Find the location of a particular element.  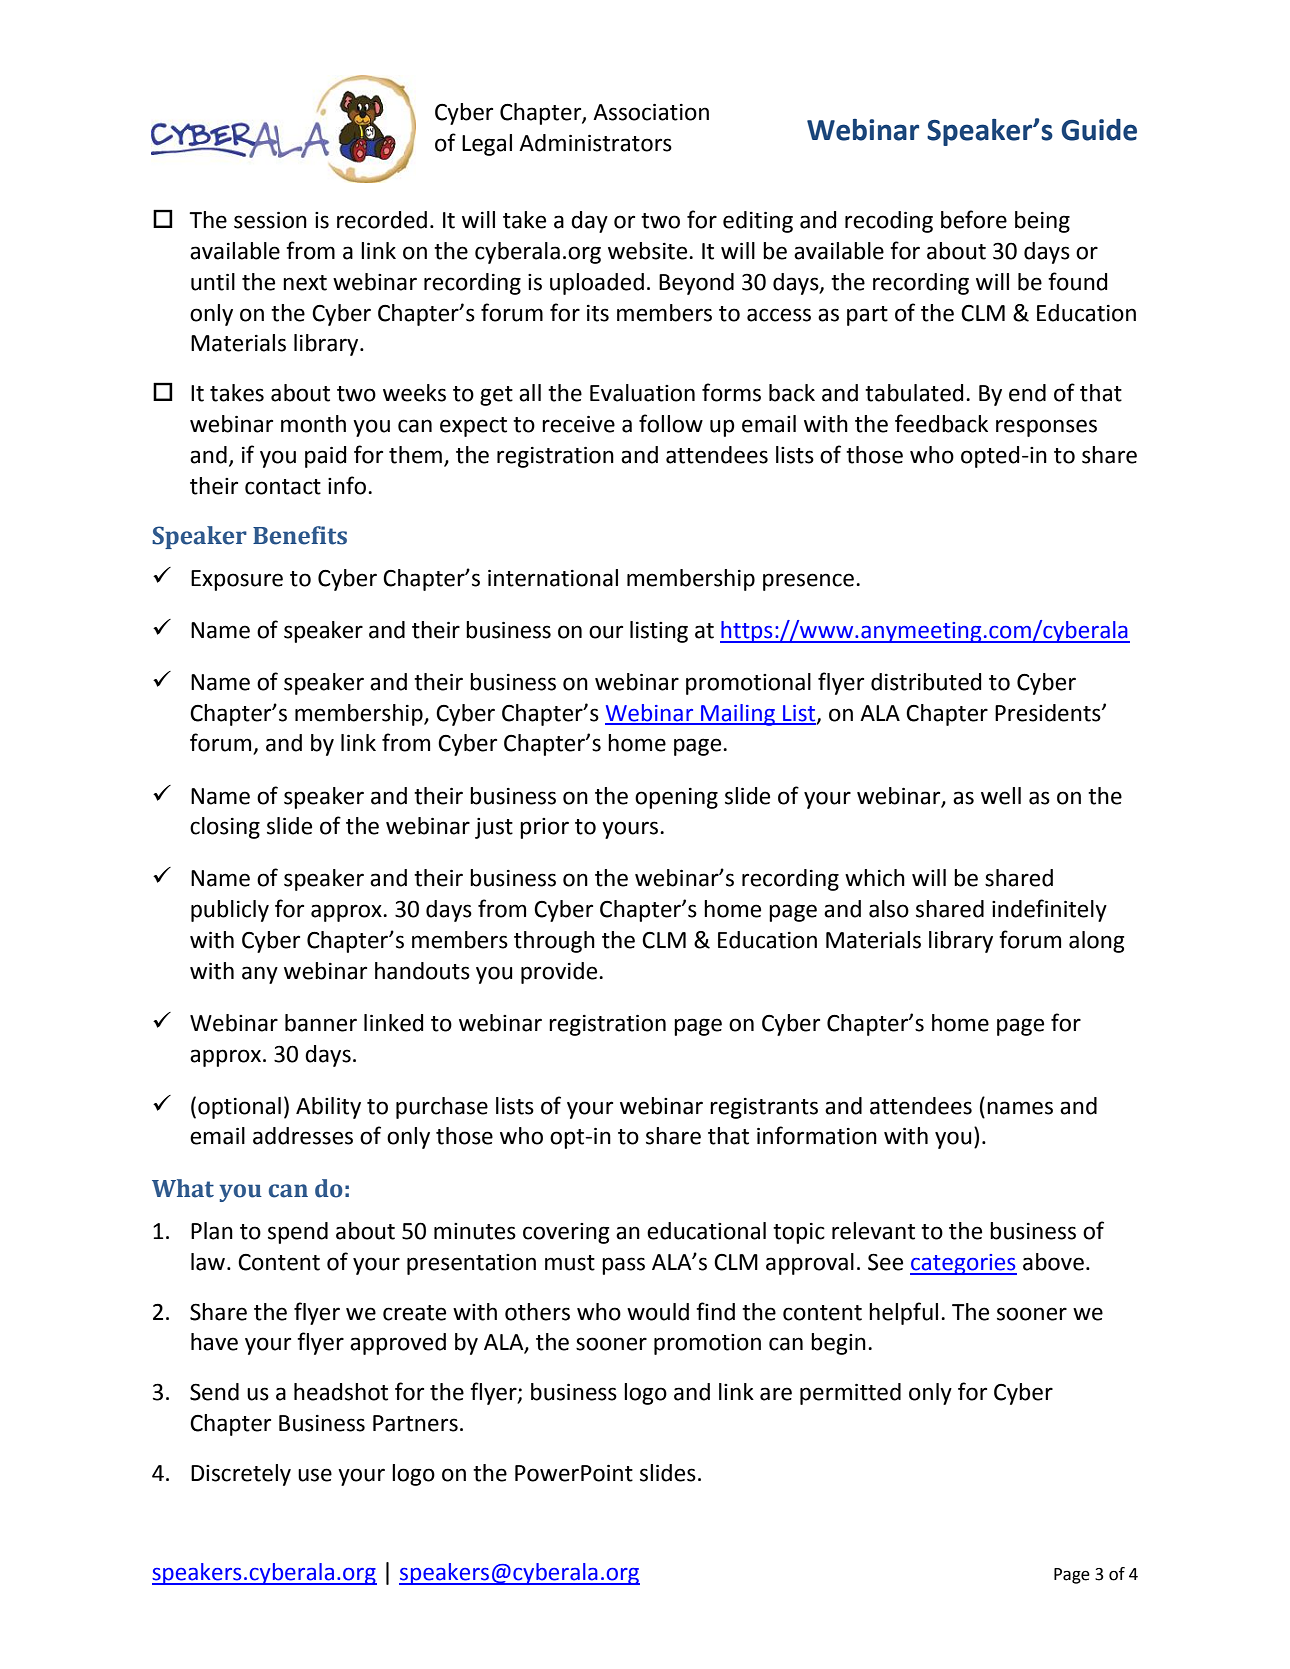

Administrators is located at coordinates (595, 143).
